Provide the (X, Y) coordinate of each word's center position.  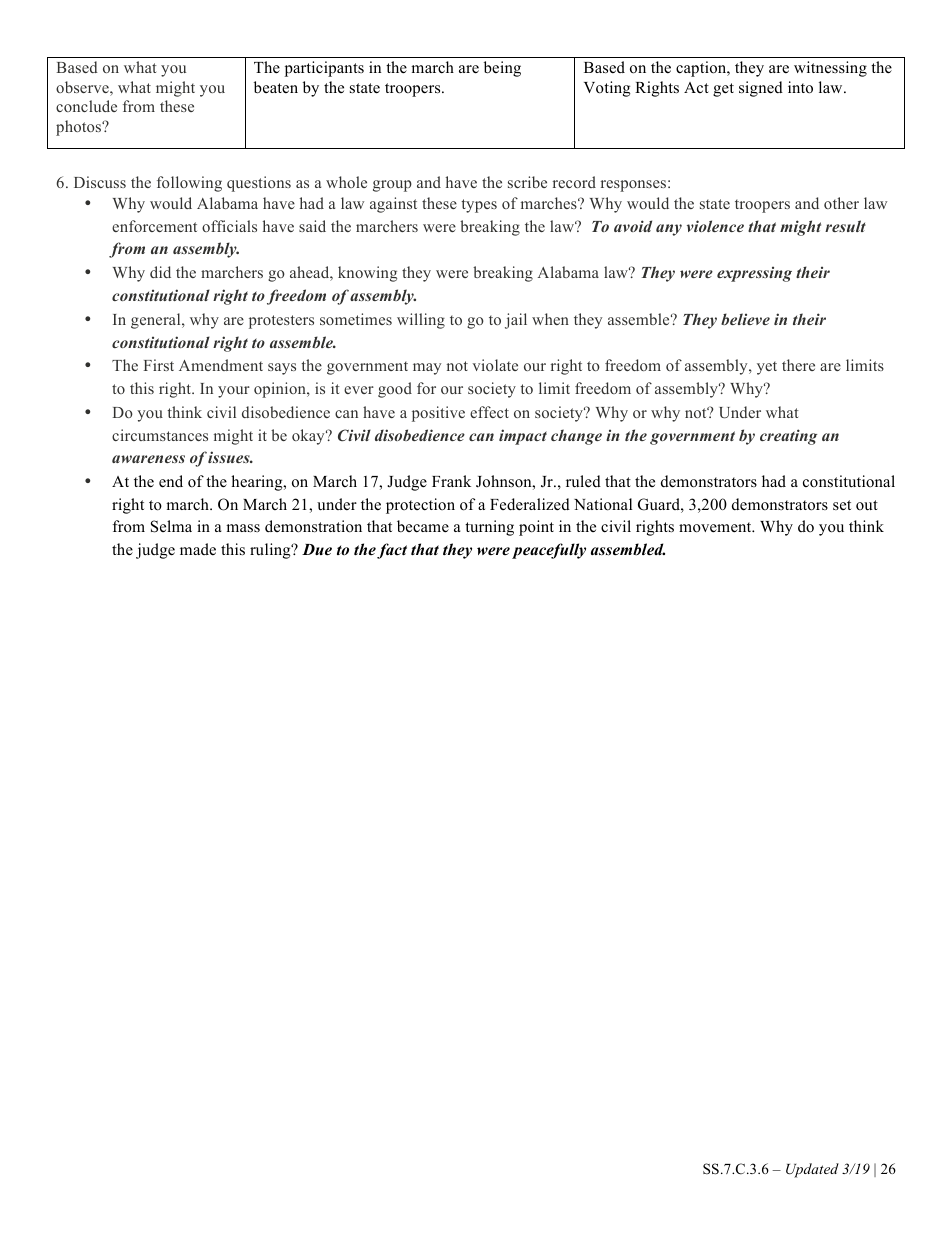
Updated (812, 1170)
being (502, 69)
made (198, 549)
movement (716, 527)
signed (761, 89)
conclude (86, 106)
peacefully (549, 551)
